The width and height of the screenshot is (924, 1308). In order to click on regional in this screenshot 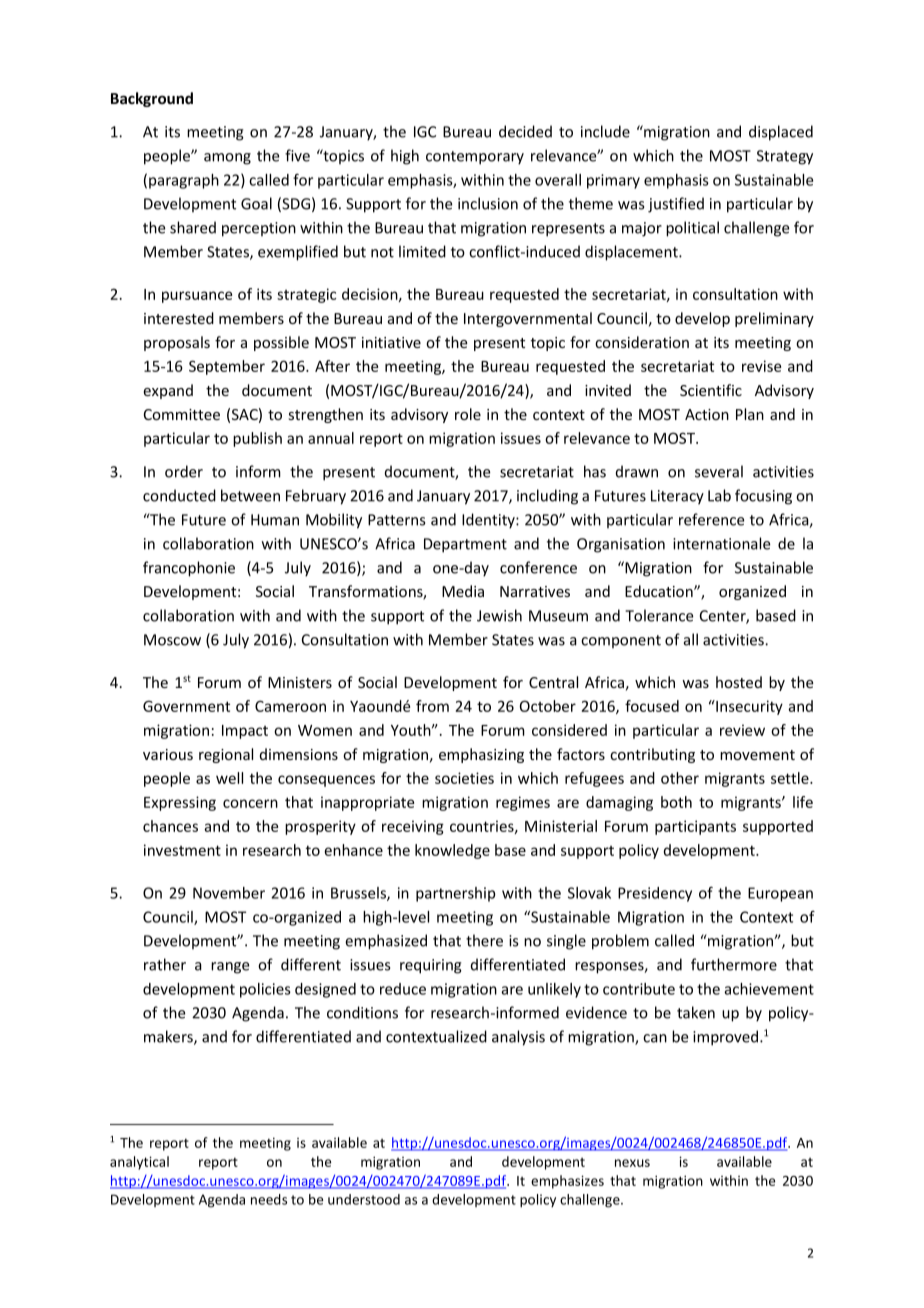, I will do `click(226, 755)`.
